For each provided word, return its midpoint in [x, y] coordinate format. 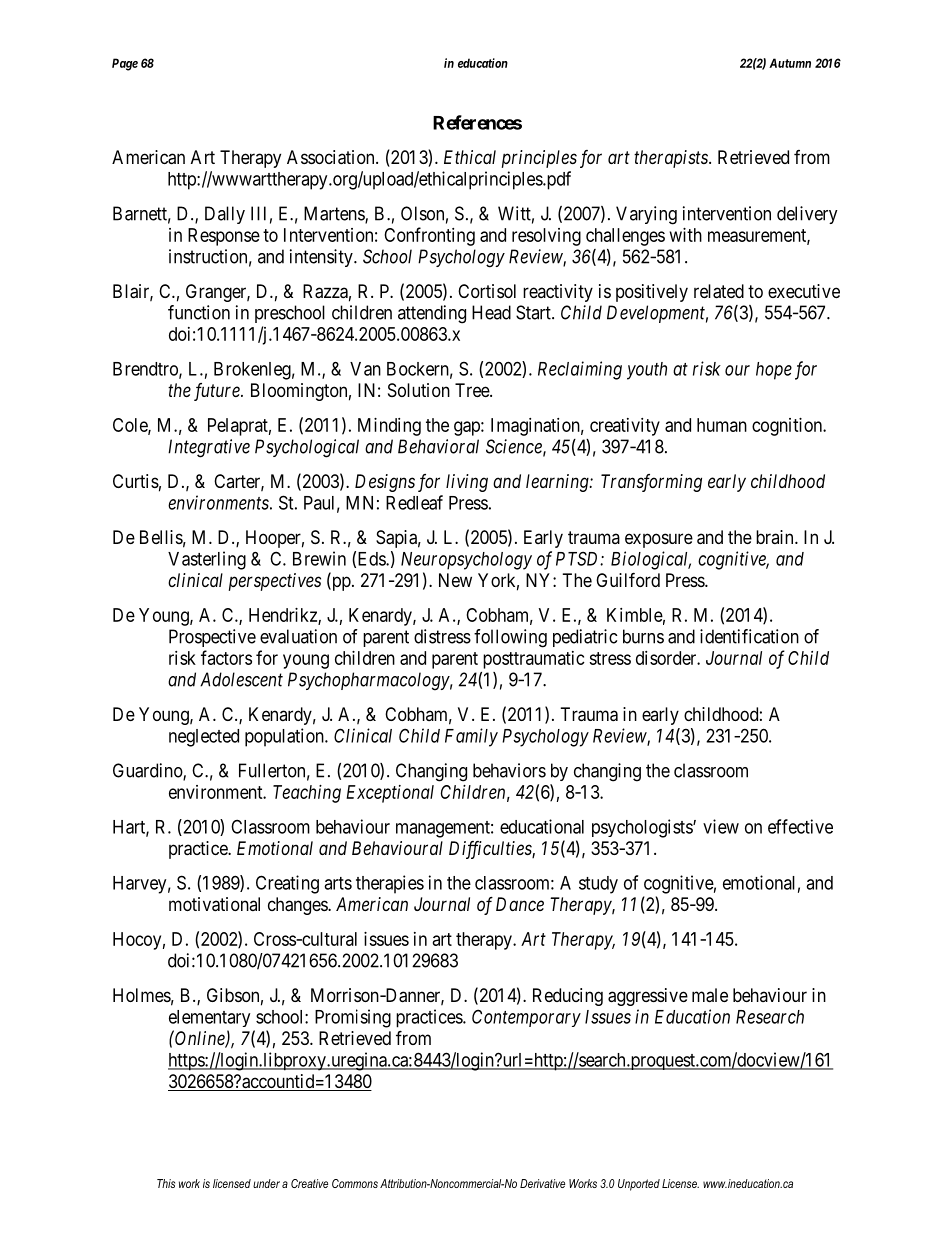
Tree [473, 390]
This [166, 1183]
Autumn [790, 63]
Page [125, 64]
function [199, 312]
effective [800, 826]
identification [749, 636]
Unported [639, 1185]
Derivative [542, 1183]
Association [332, 157]
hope [774, 371]
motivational [214, 904]
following [510, 638]
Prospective [212, 638]
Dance [520, 904]
